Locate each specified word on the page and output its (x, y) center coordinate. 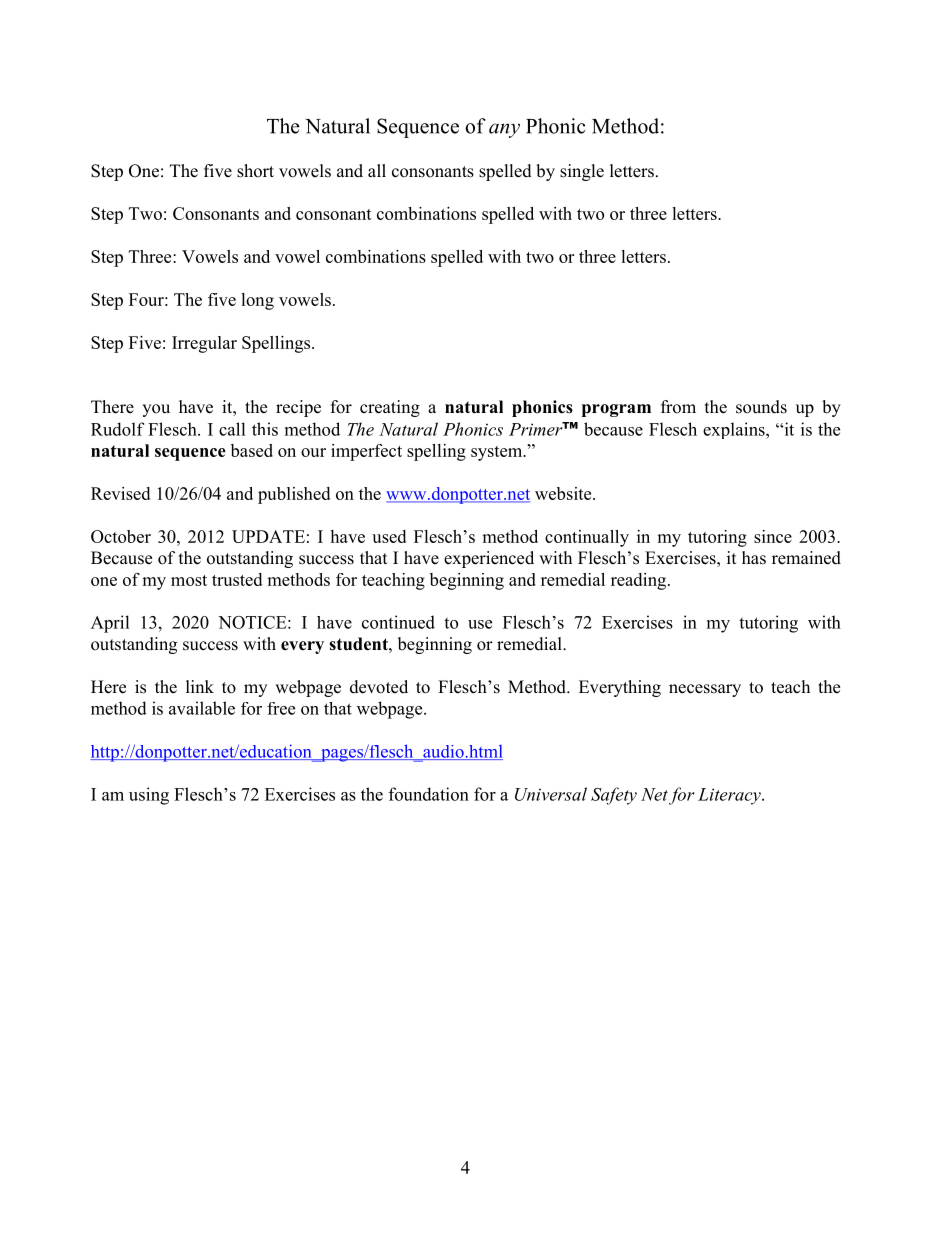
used (389, 536)
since (773, 536)
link (200, 686)
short (255, 171)
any (504, 130)
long (257, 301)
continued (398, 622)
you (156, 410)
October (121, 536)
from (678, 407)
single (582, 172)
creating (390, 408)
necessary (705, 690)
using (149, 796)
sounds (761, 407)
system (498, 453)
